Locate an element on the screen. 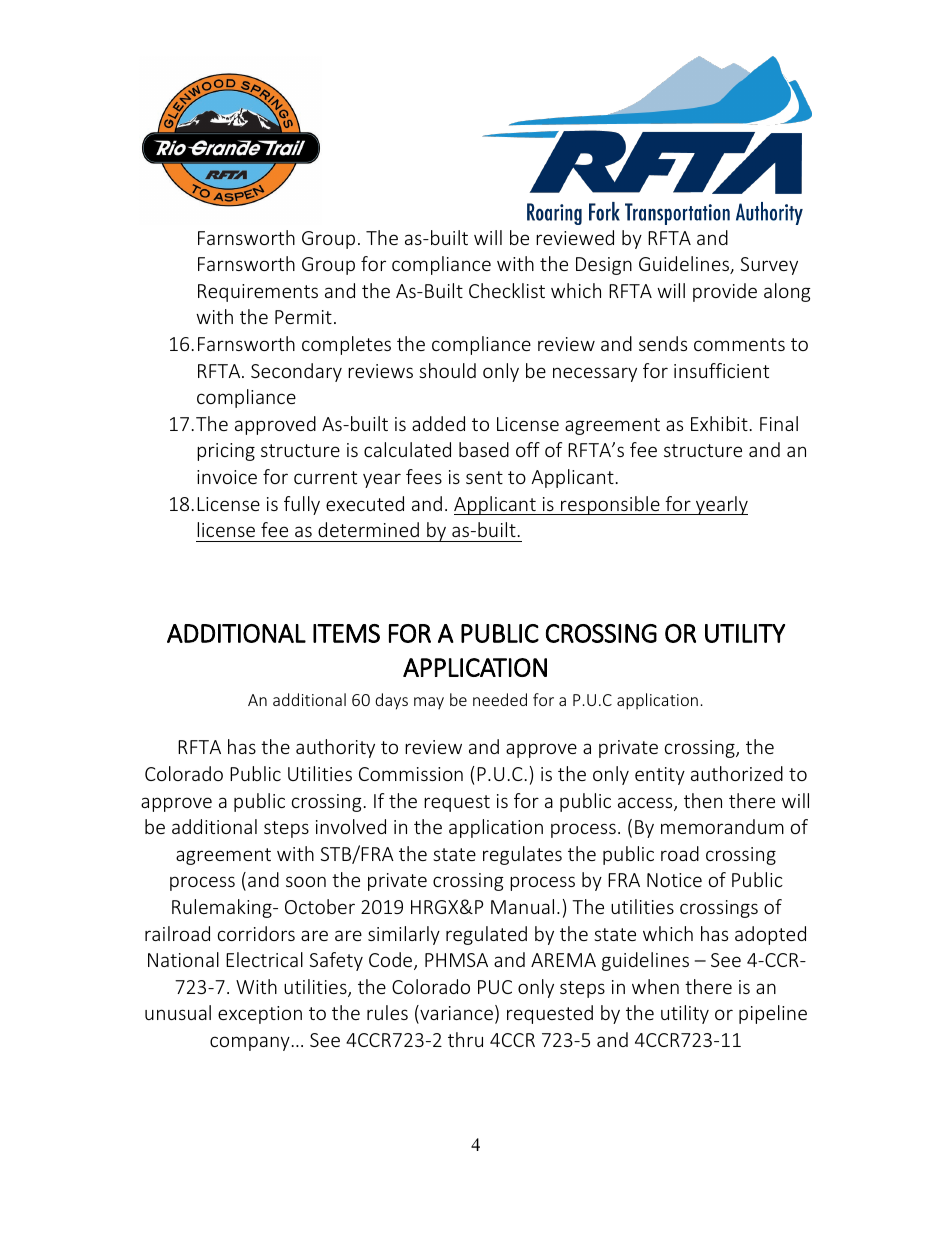 The image size is (952, 1233). exception is located at coordinates (260, 1015).
